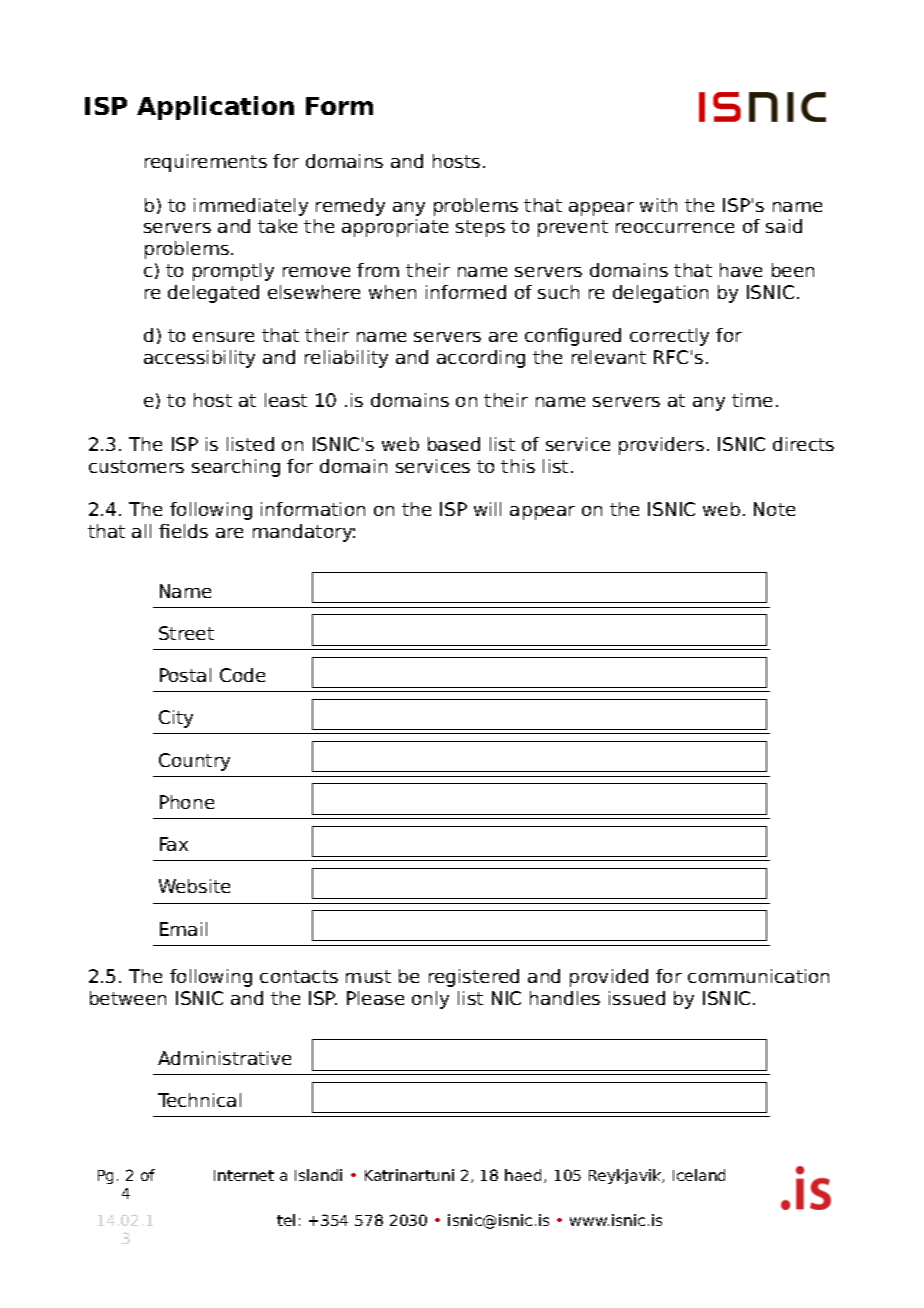 This screenshot has width=924, height=1308. What do you see at coordinates (481, 359) in the screenshot?
I see `according` at bounding box center [481, 359].
